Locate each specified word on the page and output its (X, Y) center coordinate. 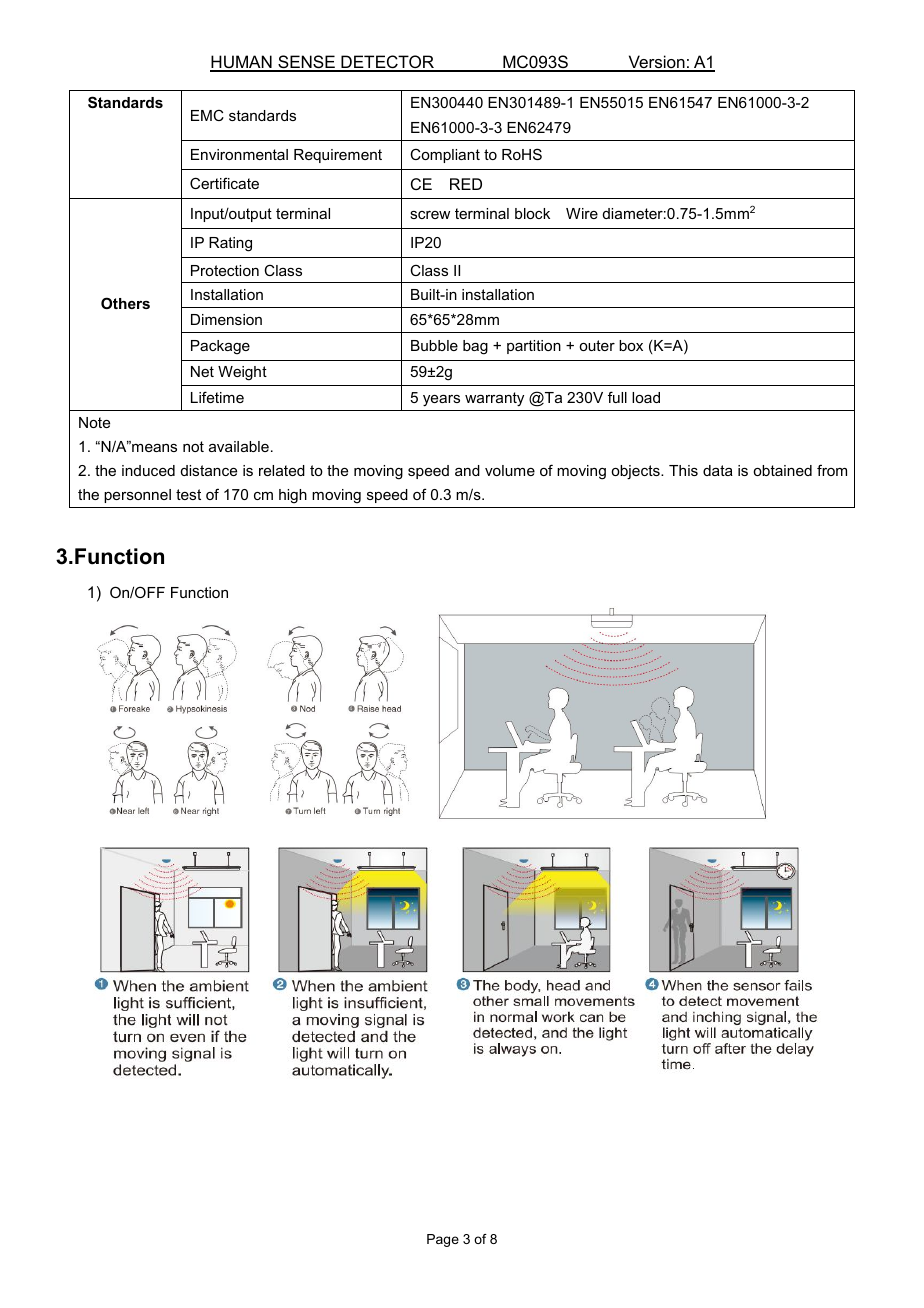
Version (656, 63)
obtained (782, 470)
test (188, 494)
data (718, 470)
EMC (207, 115)
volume (510, 470)
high (293, 496)
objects (636, 472)
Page (443, 1240)
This (683, 470)
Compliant (445, 156)
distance (209, 470)
